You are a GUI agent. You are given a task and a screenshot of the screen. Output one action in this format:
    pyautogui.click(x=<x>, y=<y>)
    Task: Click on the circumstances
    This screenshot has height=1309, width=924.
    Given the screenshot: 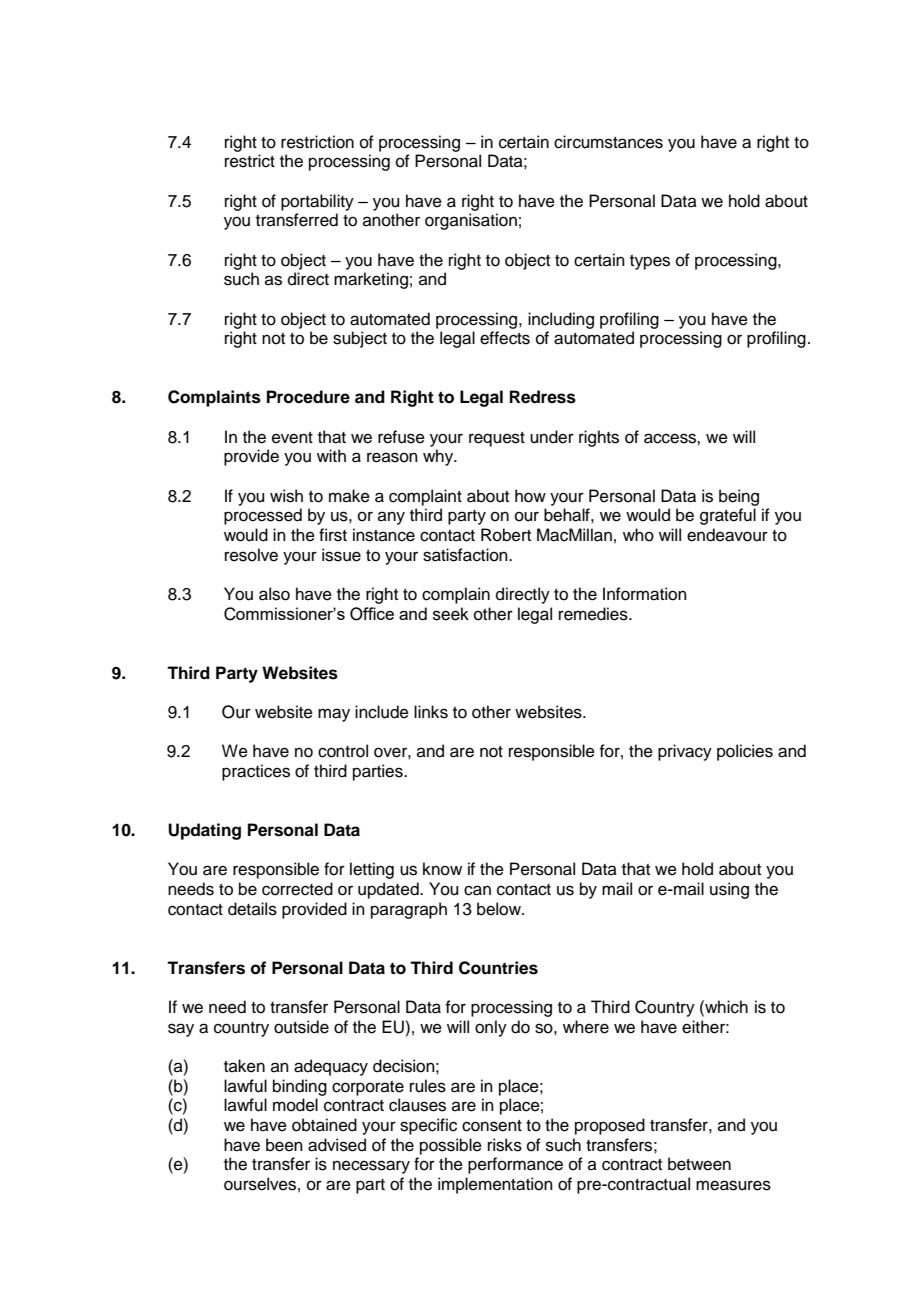 What is the action you would take?
    pyautogui.click(x=608, y=142)
